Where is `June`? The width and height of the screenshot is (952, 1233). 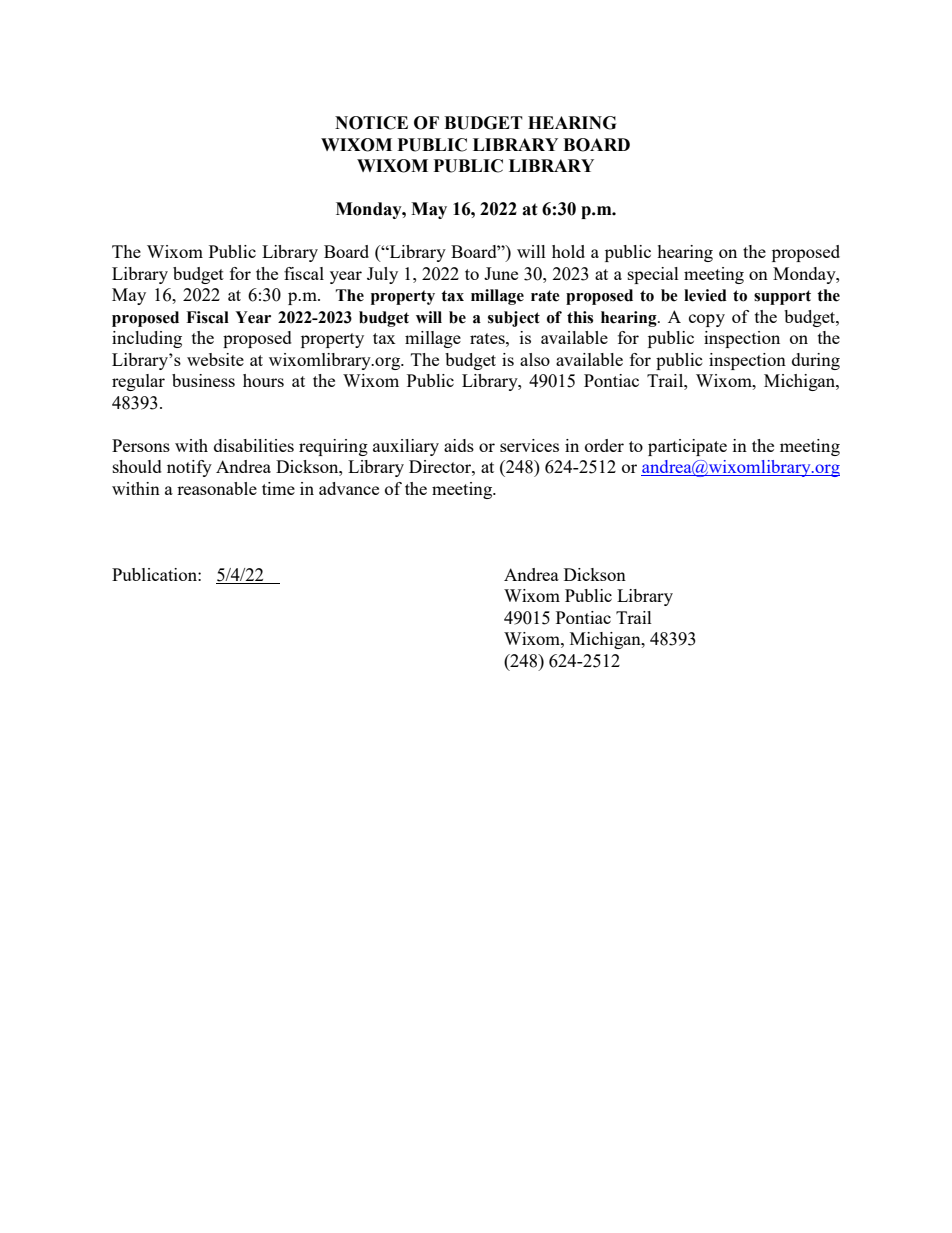
June is located at coordinates (501, 273).
